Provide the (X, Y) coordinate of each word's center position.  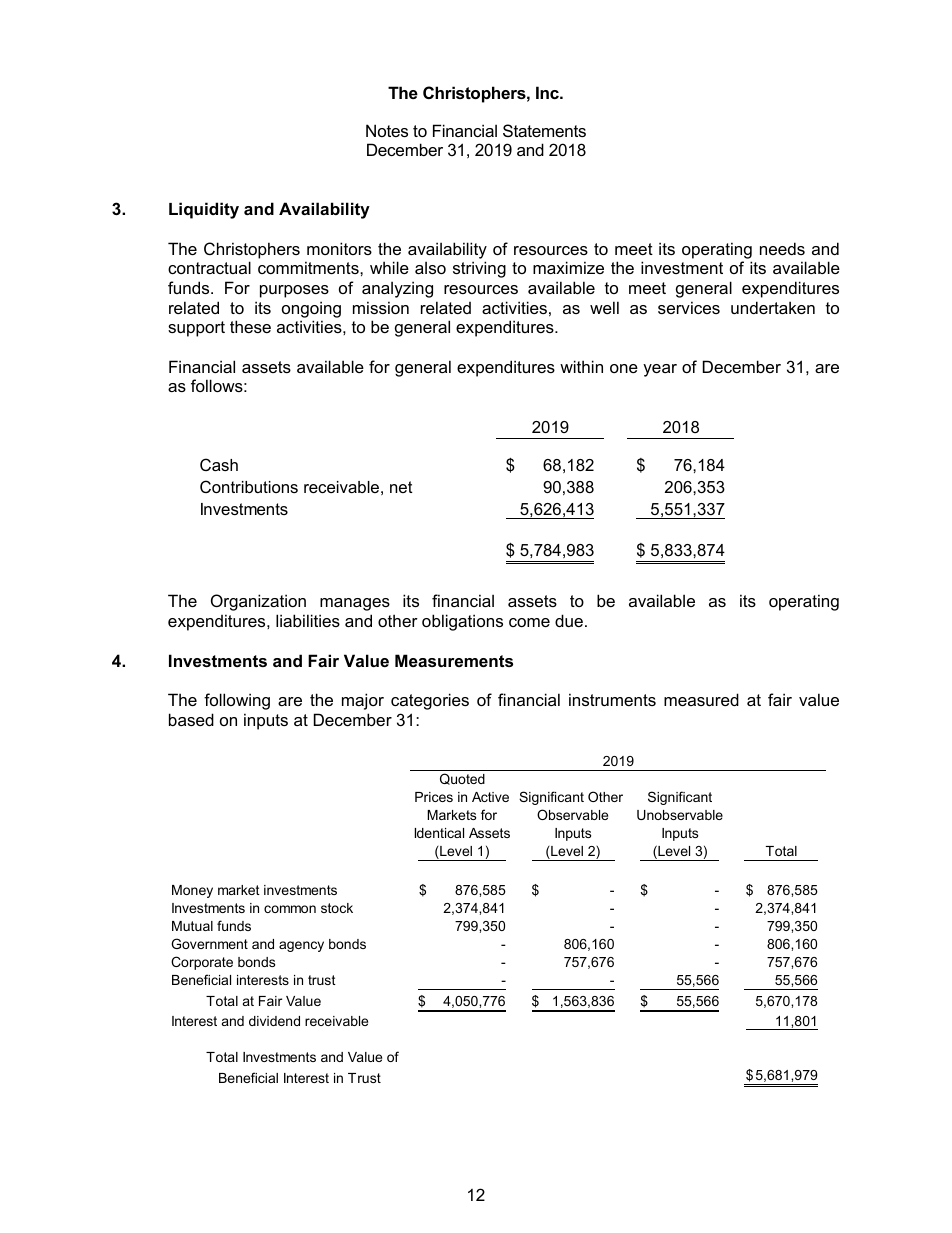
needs (782, 248)
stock (337, 908)
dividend (274, 1021)
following (237, 701)
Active (490, 797)
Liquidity (204, 210)
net (401, 487)
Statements (544, 130)
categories (430, 701)
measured (701, 699)
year (660, 370)
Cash (219, 464)
